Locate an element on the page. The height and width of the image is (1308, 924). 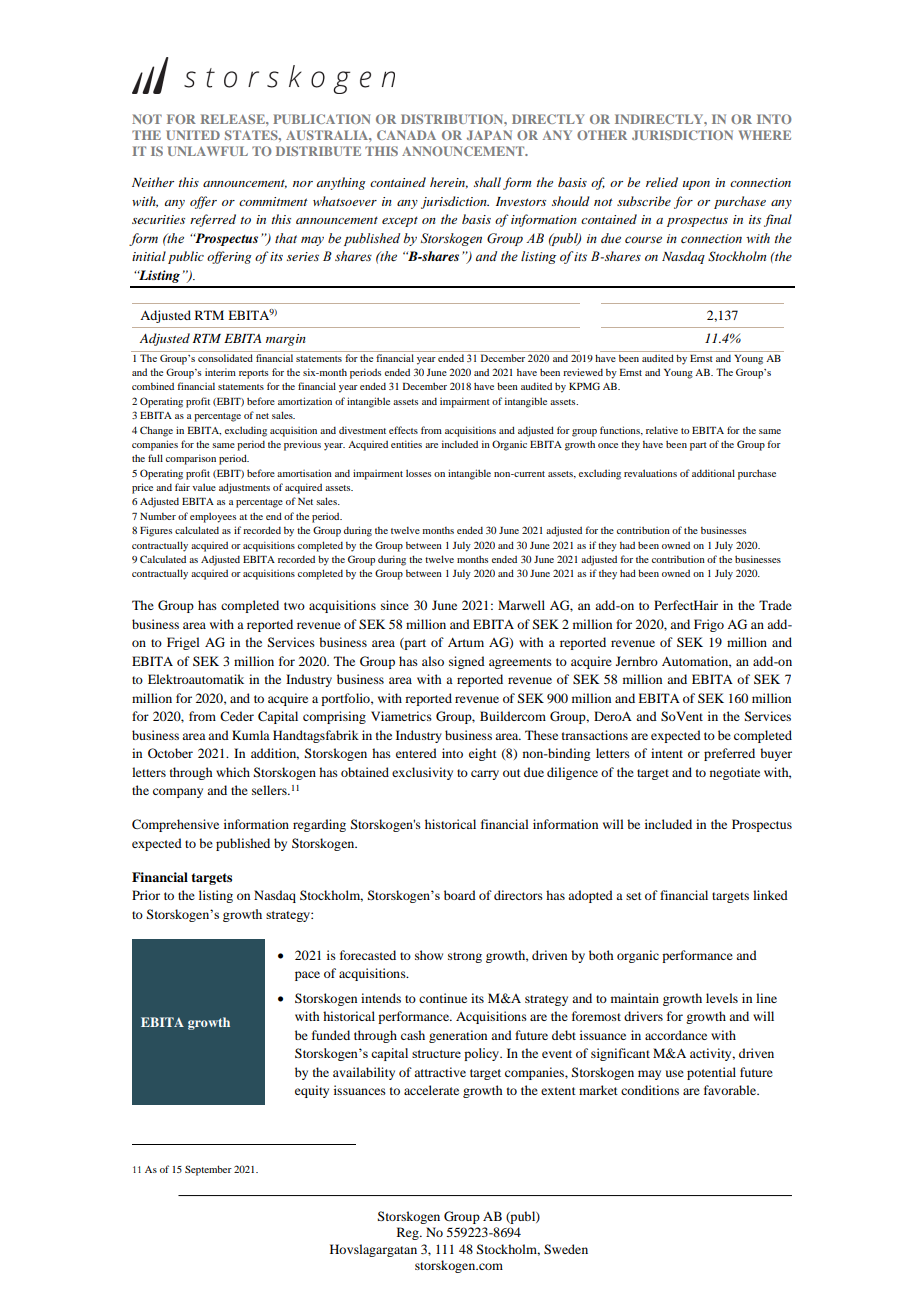
herein is located at coordinates (449, 183).
